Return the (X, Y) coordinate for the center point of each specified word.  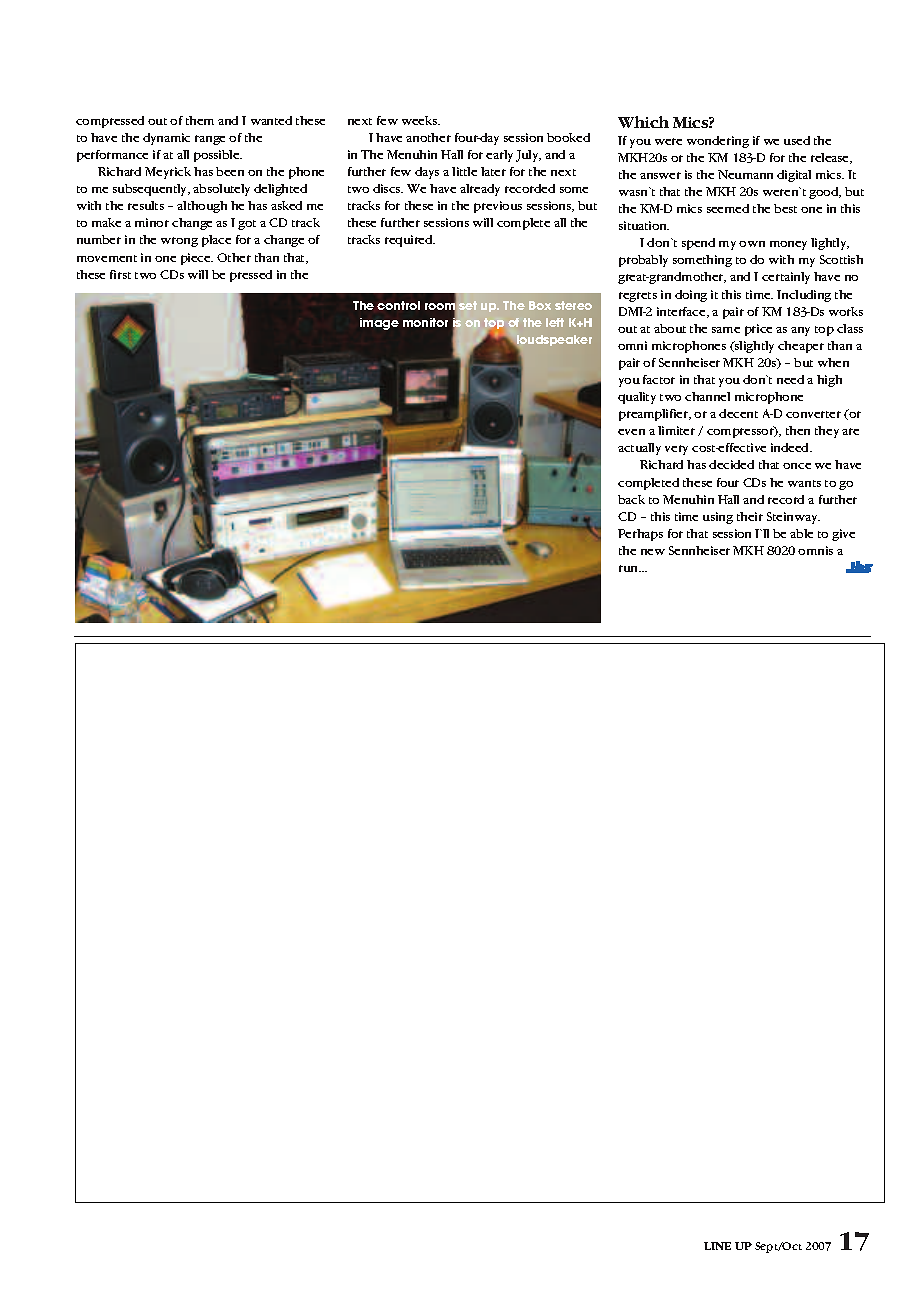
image (379, 324)
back (631, 499)
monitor (425, 322)
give (843, 535)
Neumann (745, 174)
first (120, 274)
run (630, 568)
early (499, 156)
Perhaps (640, 535)
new (653, 552)
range (210, 140)
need (790, 379)
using (718, 518)
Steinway (793, 518)
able (801, 533)
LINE (717, 1246)
